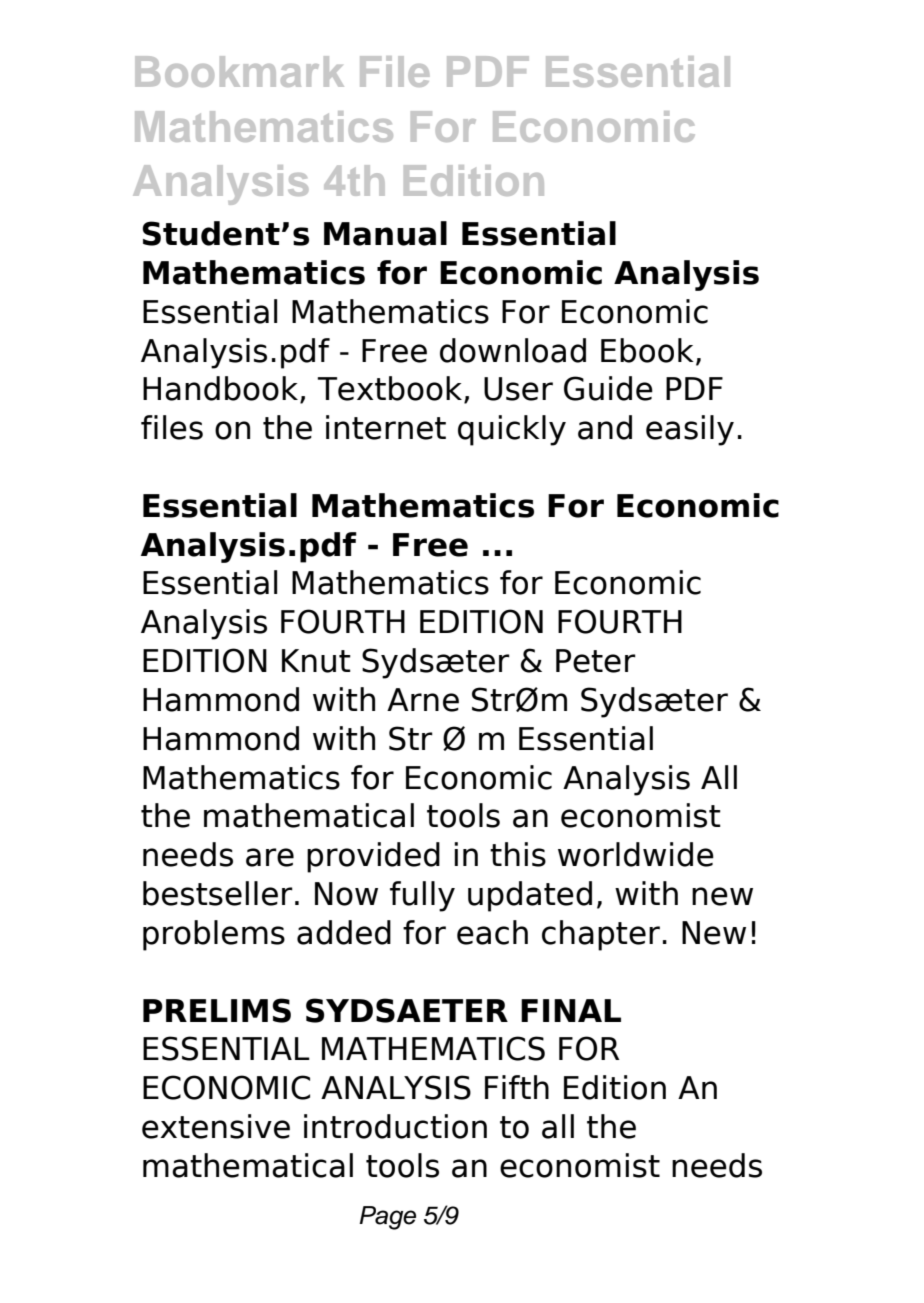 This screenshot has width=924, height=1303. Describe the element at coordinates (385, 233) in the screenshot. I see `Manual` at that location.
